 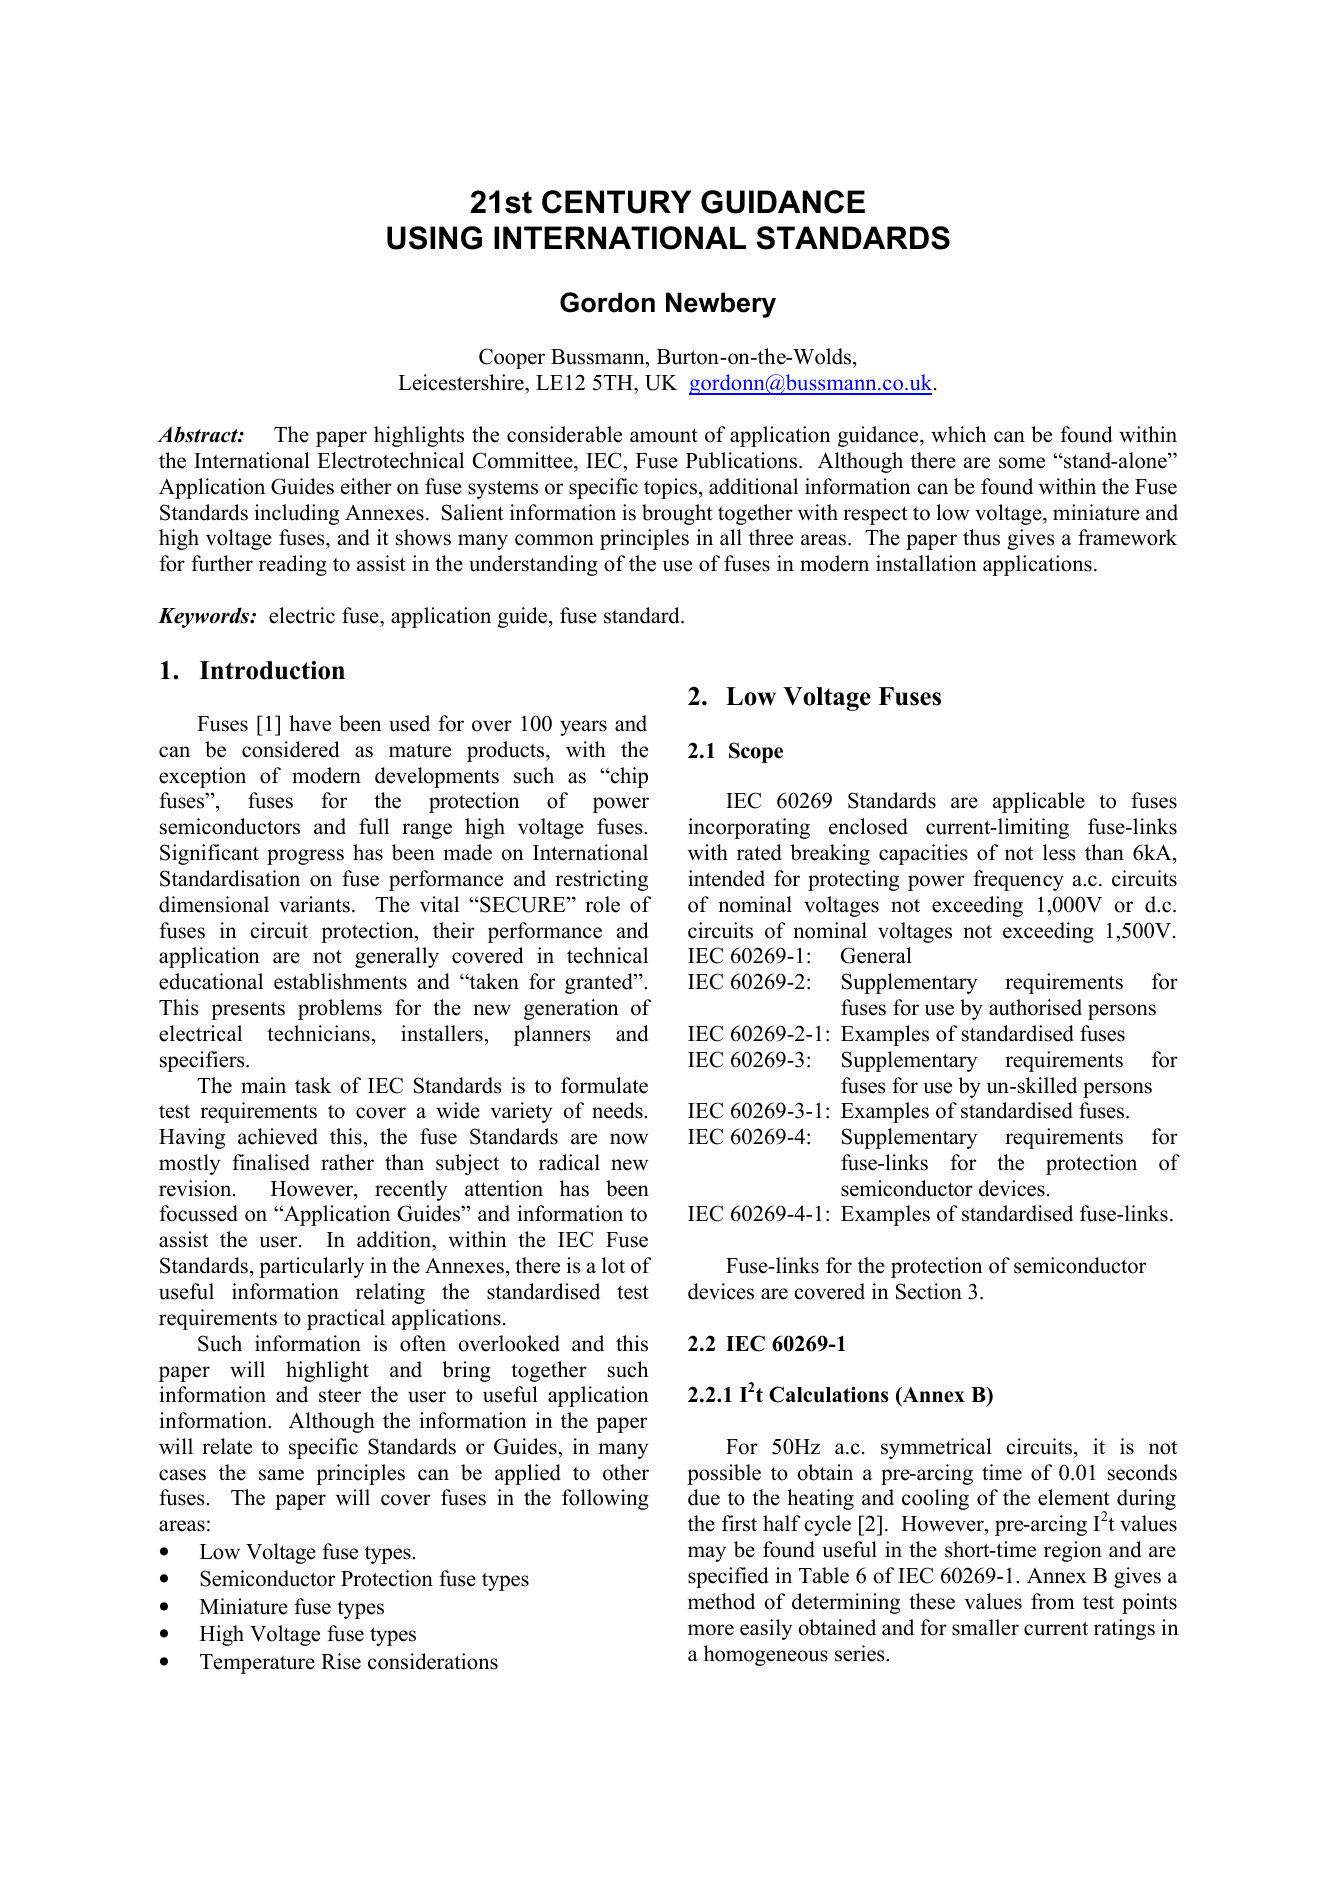 What do you see at coordinates (616, 202) in the page?
I see `CENTURY` at bounding box center [616, 202].
